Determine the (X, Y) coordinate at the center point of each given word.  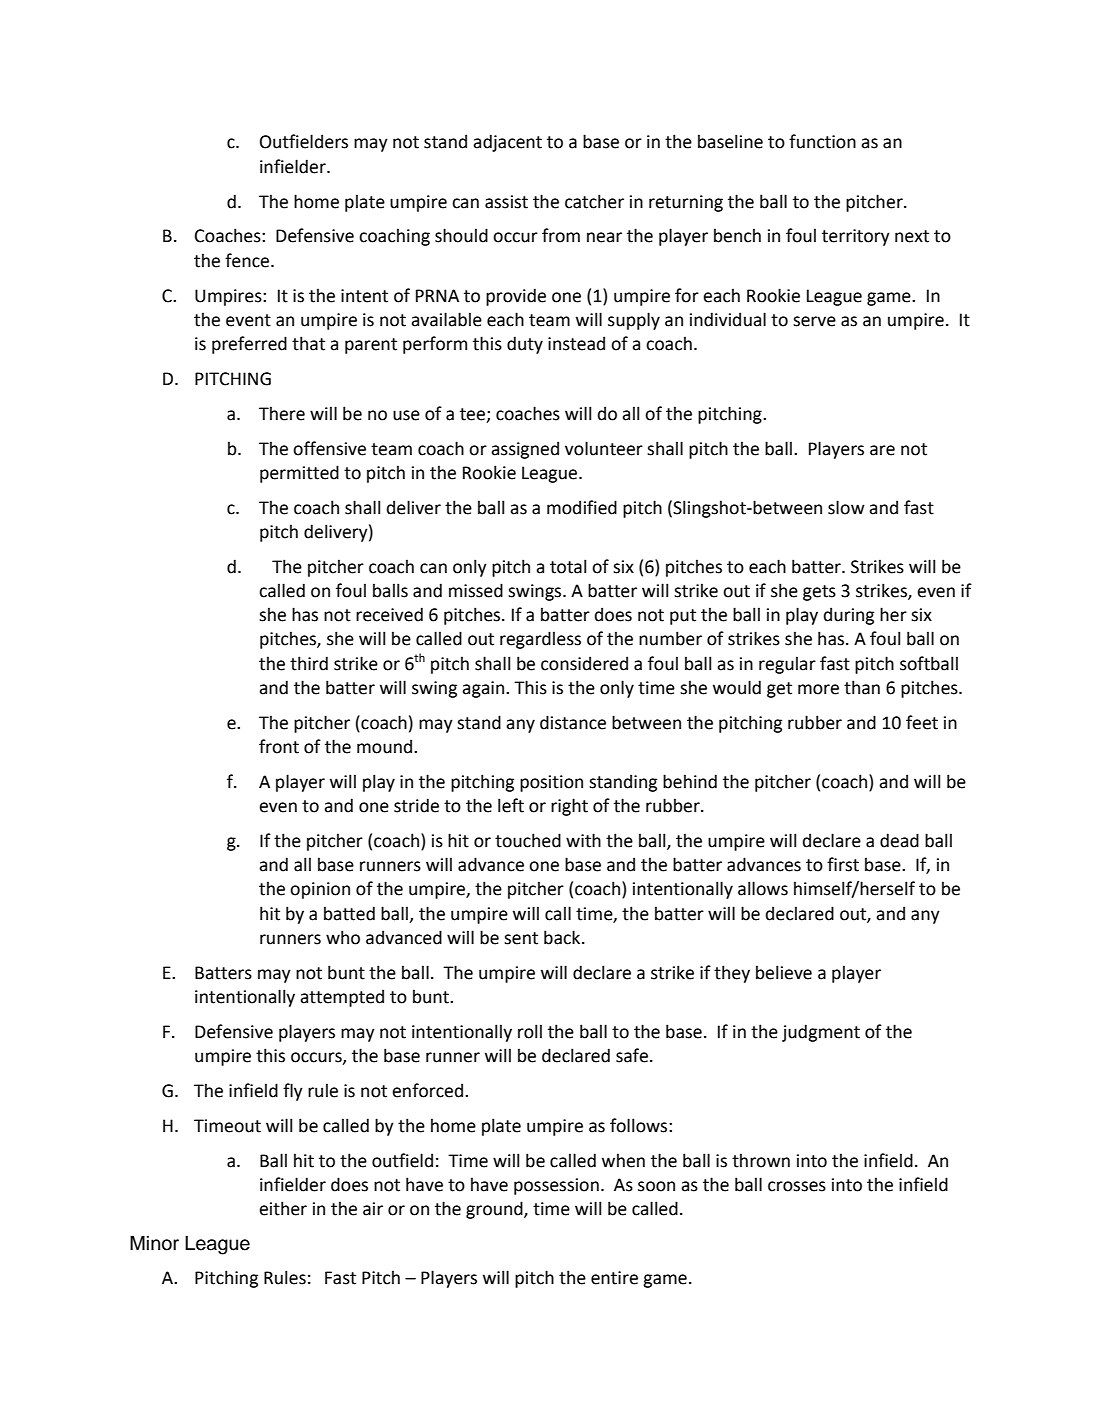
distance (573, 722)
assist (506, 202)
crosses (797, 1186)
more (818, 689)
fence (248, 260)
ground (495, 1210)
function (822, 141)
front (279, 746)
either (283, 1208)
